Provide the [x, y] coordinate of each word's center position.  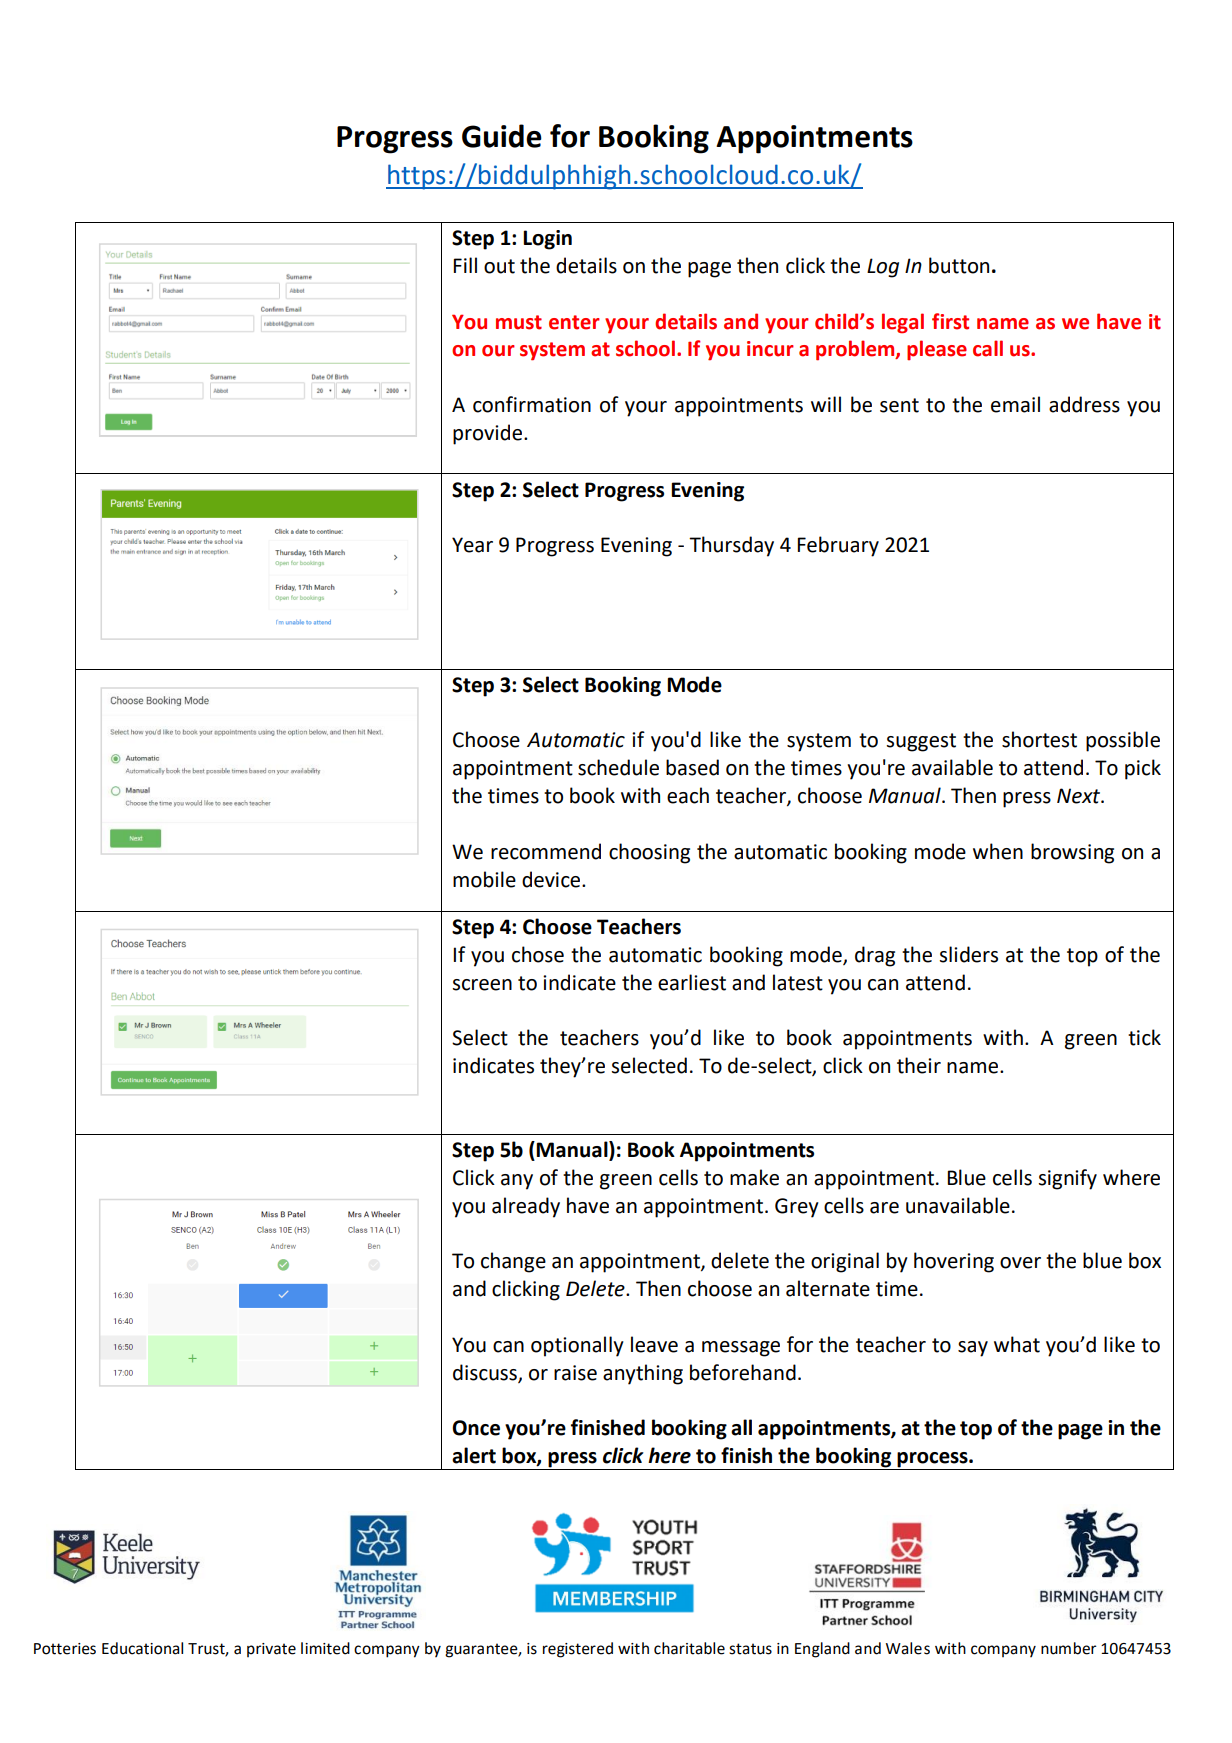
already [526, 1207]
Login [547, 240]
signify [1068, 1179]
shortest [1039, 739]
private [271, 1650]
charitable [689, 1648]
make [754, 1177]
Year [472, 545]
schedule [618, 767]
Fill [465, 265]
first [950, 321]
